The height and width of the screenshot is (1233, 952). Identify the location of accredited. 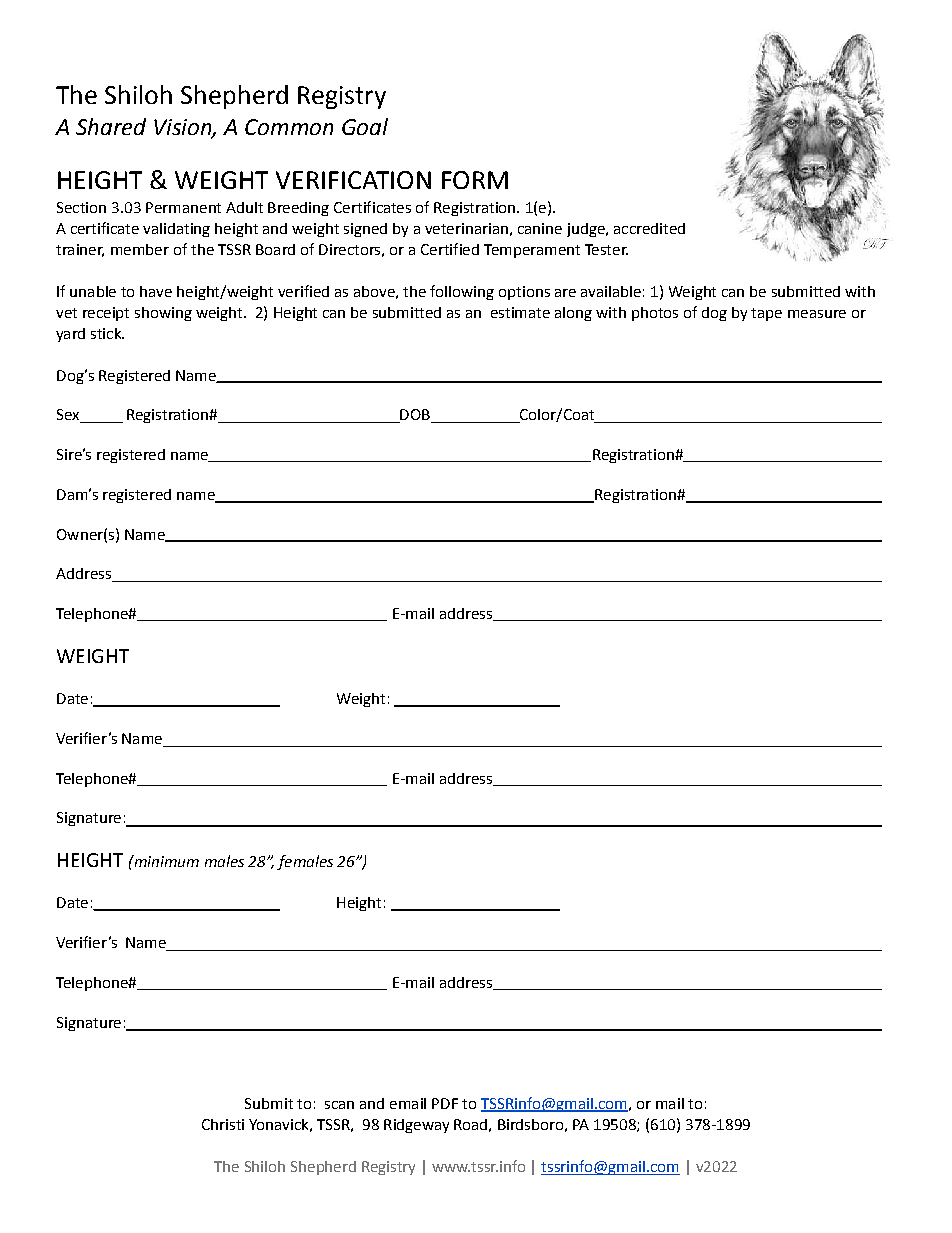
(649, 228).
